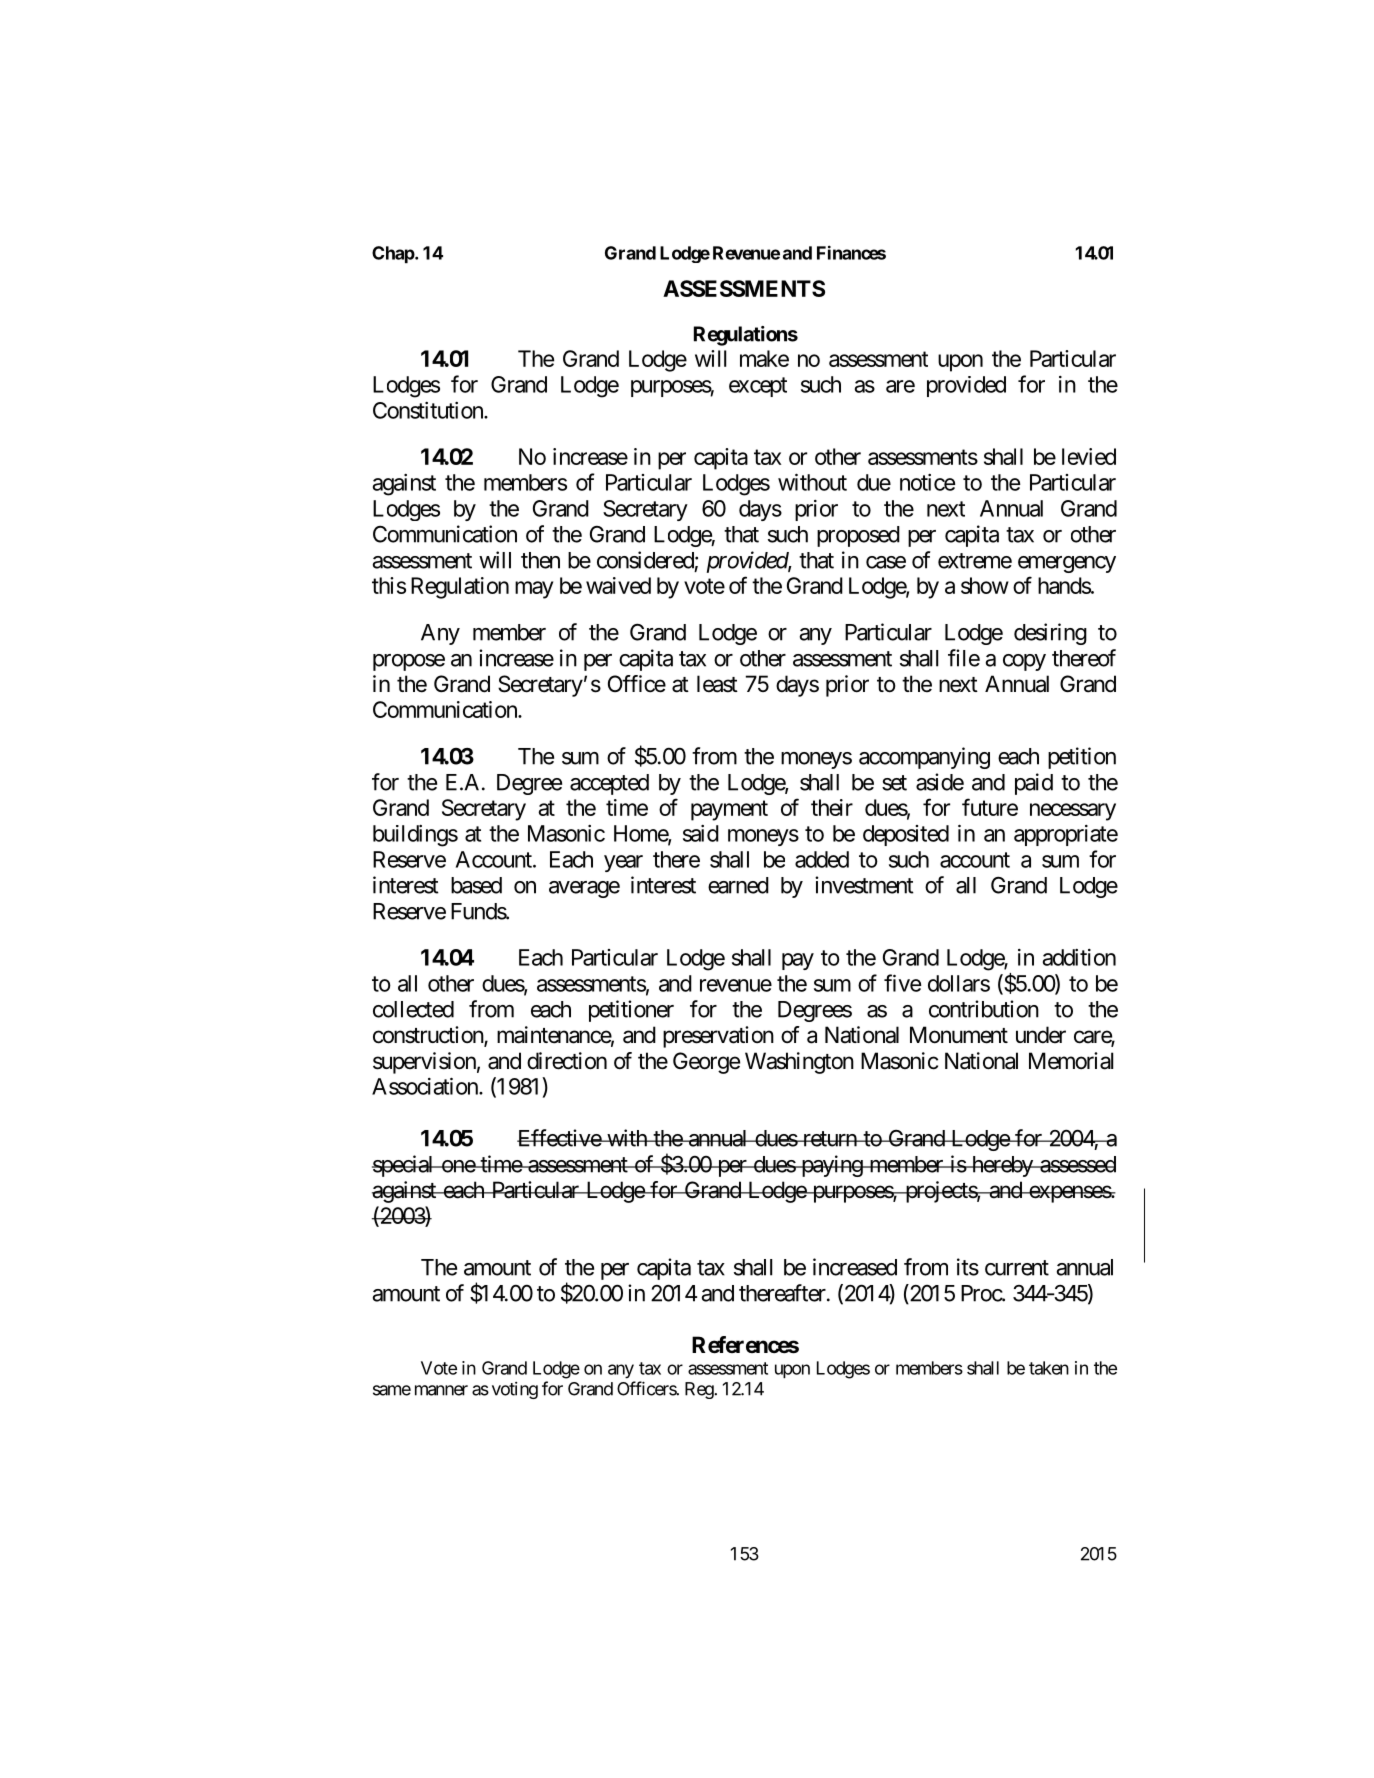 Image resolution: width=1374 pixels, height=1778 pixels. I want to click on manner, so click(441, 1390).
